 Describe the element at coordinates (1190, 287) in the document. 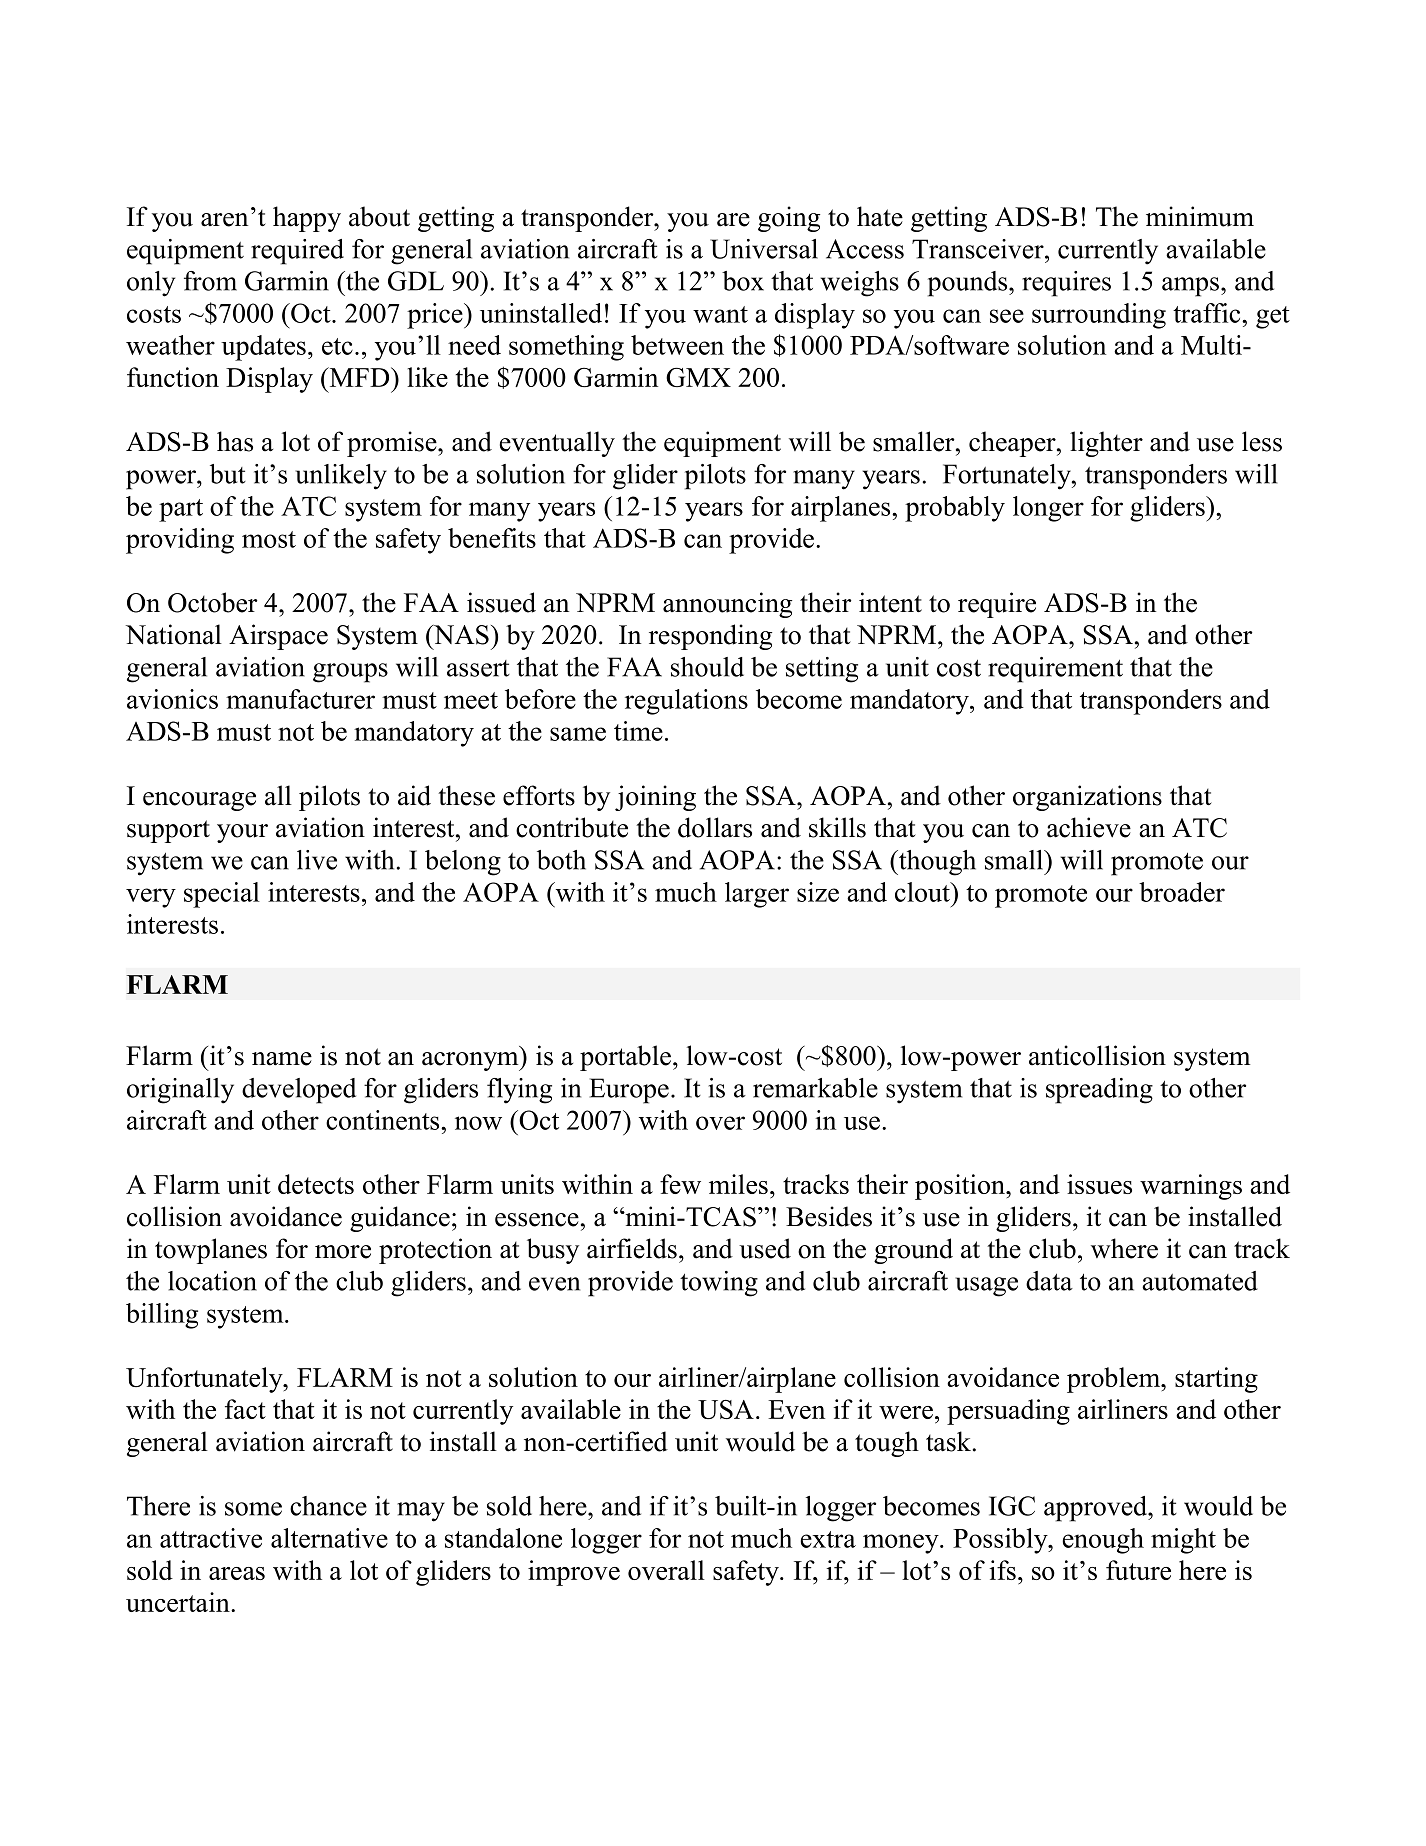

I see `amps` at that location.
